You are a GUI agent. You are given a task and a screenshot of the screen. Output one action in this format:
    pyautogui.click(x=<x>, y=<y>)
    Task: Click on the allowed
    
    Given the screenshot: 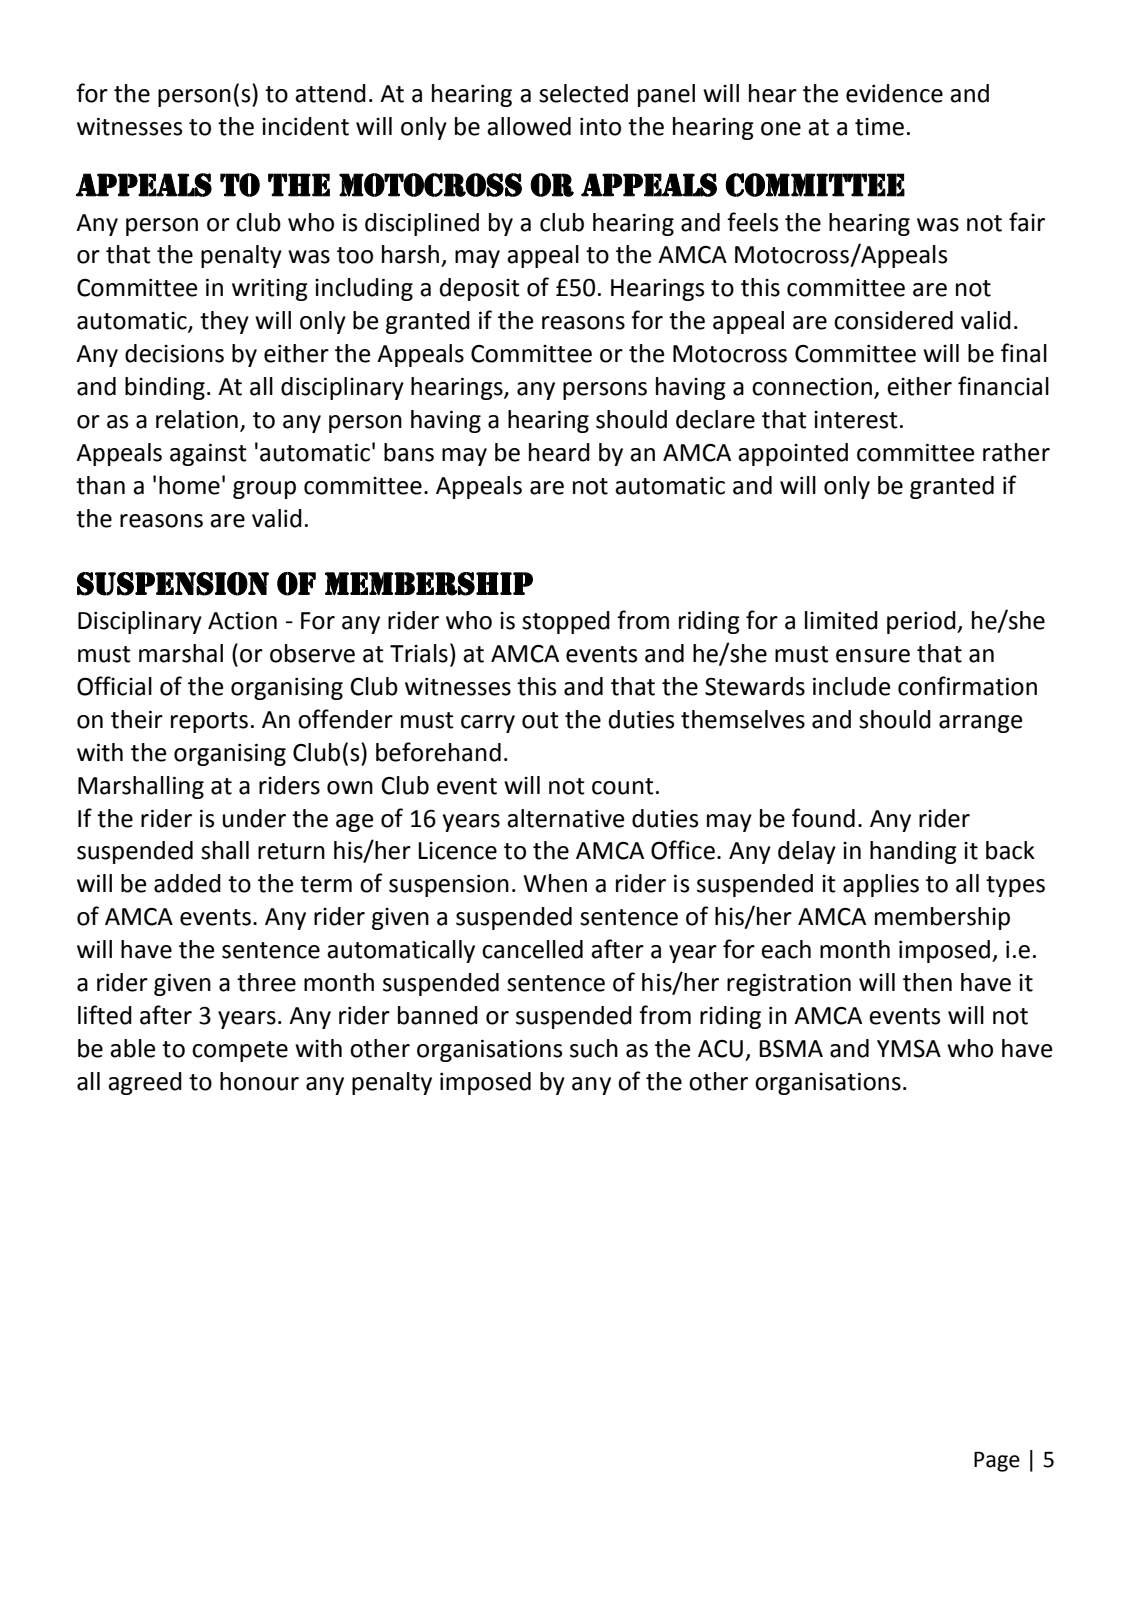 What is the action you would take?
    pyautogui.click(x=529, y=126)
